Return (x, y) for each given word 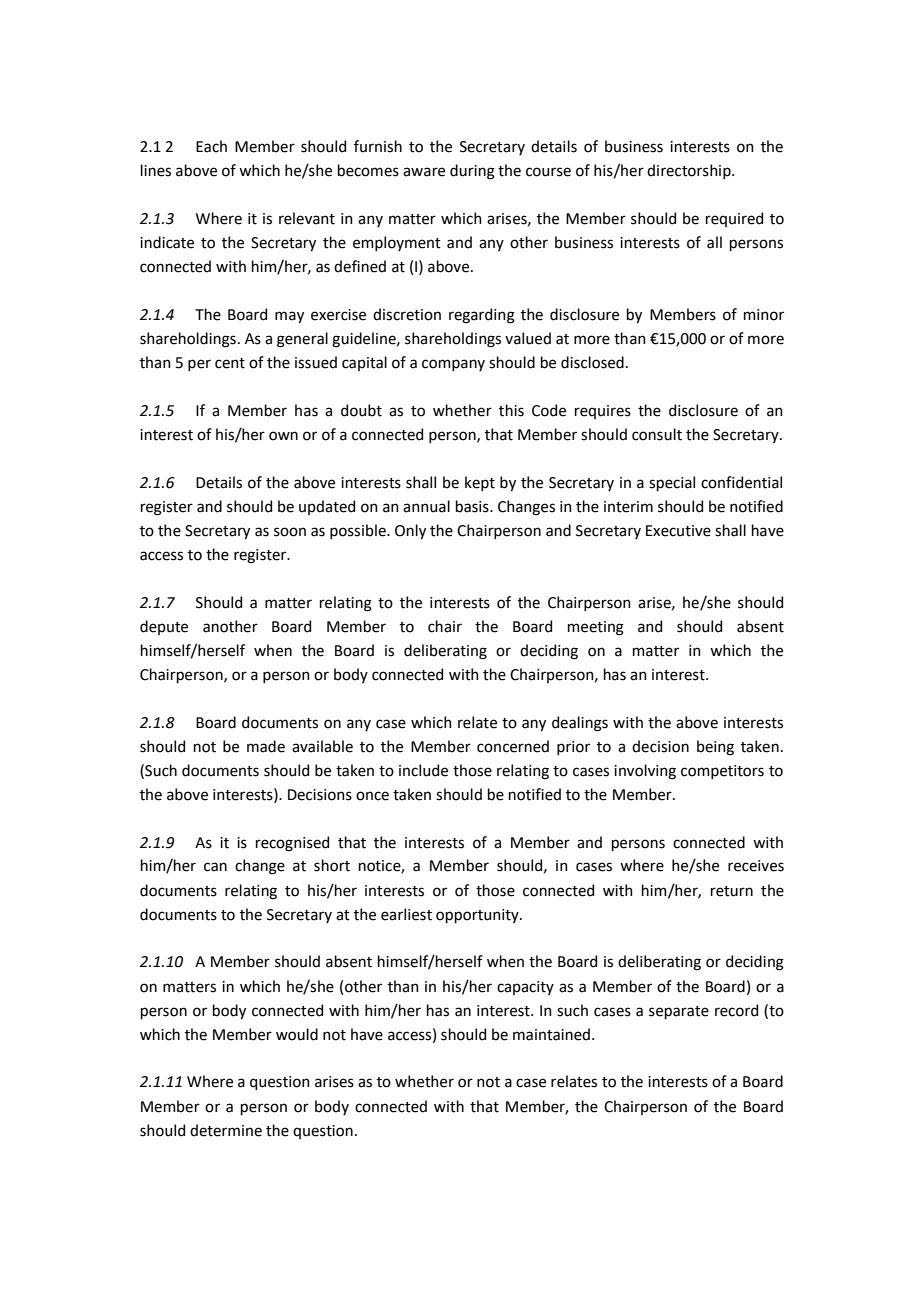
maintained (551, 1034)
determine (226, 1130)
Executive (678, 531)
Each (211, 146)
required (734, 219)
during (472, 172)
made (266, 746)
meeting (596, 628)
